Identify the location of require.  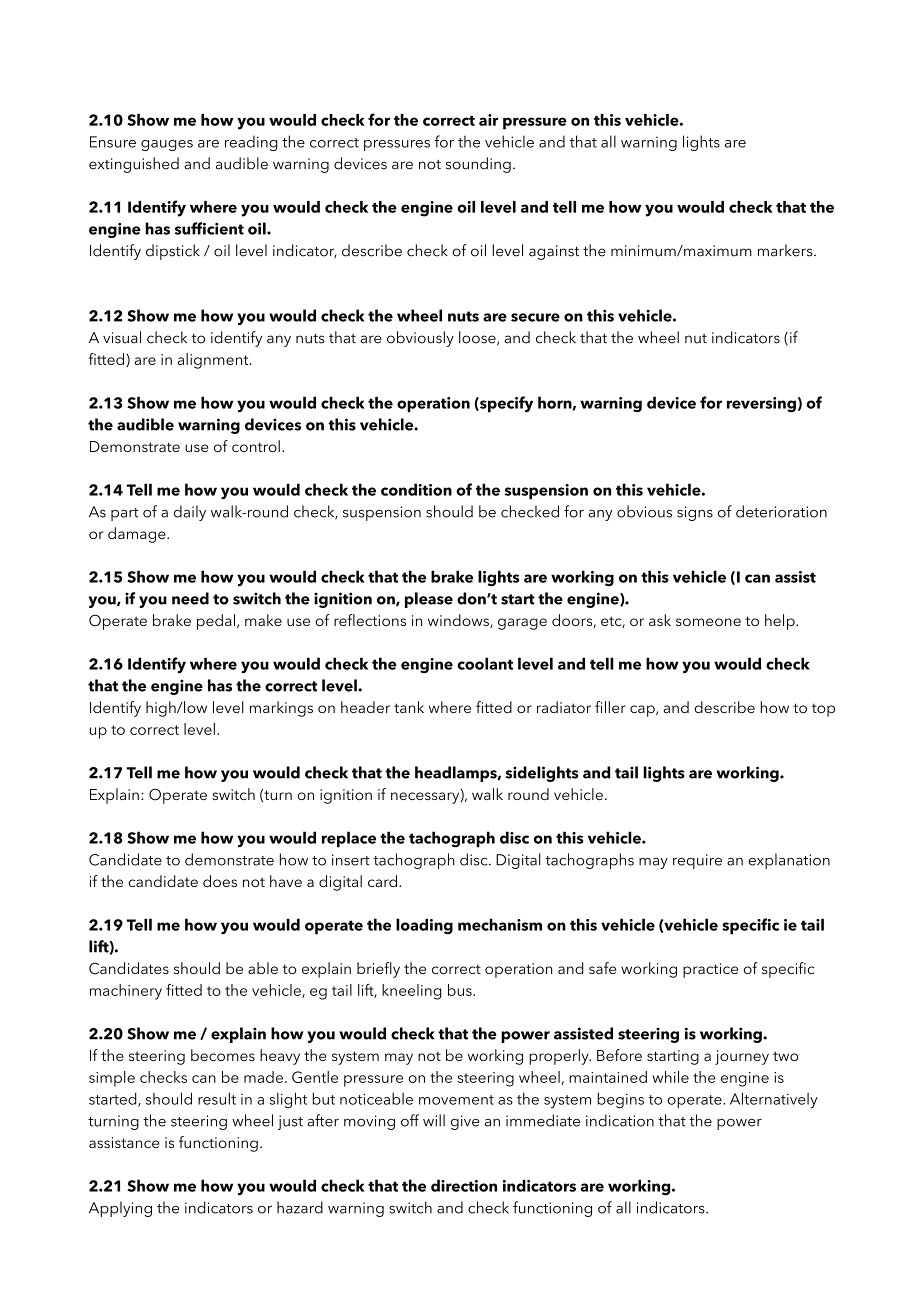
(697, 861).
